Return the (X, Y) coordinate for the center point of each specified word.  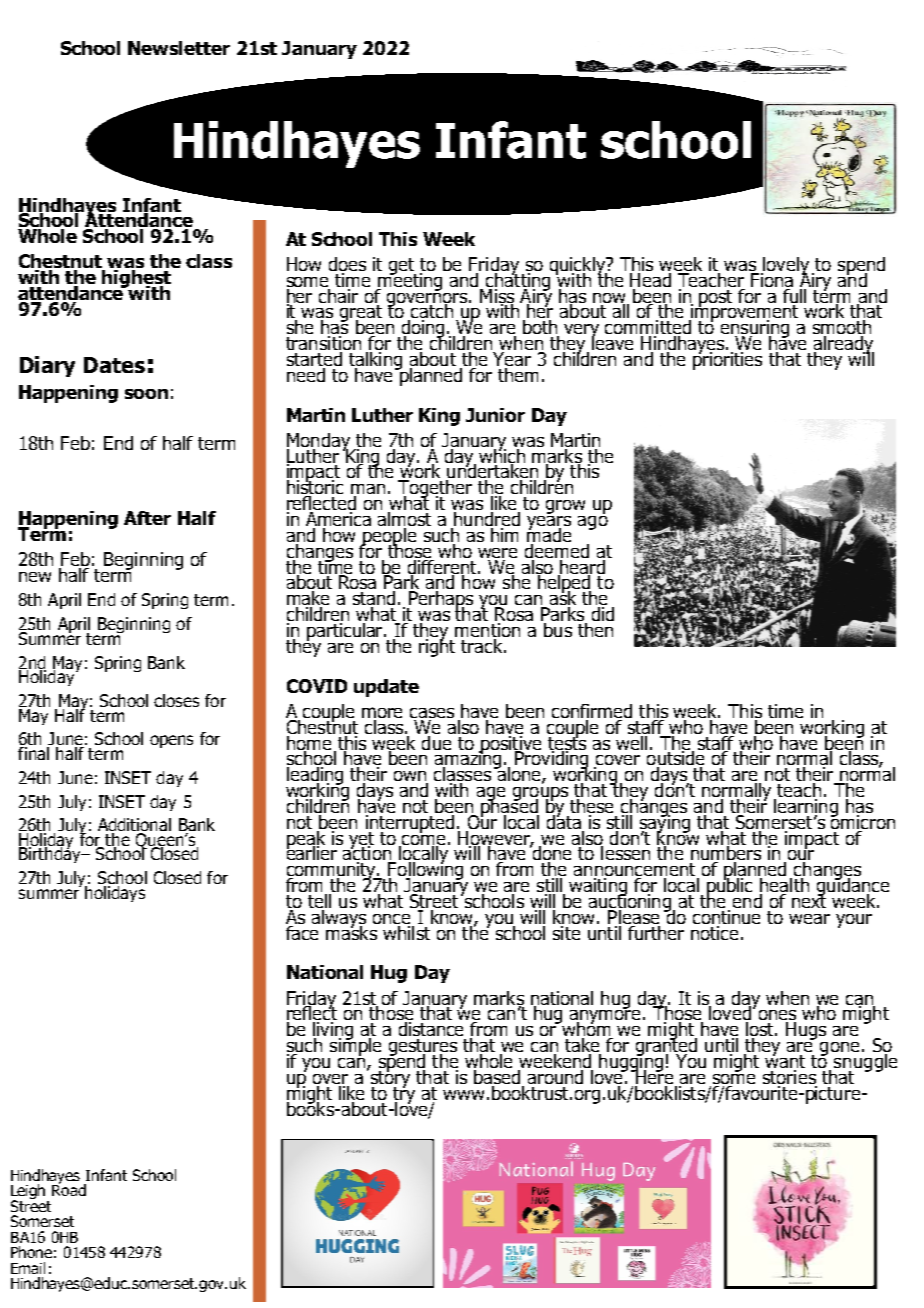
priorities (727, 360)
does (347, 265)
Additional (134, 826)
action (367, 853)
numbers (725, 853)
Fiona (772, 278)
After (147, 518)
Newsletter (179, 48)
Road (69, 1189)
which (501, 455)
